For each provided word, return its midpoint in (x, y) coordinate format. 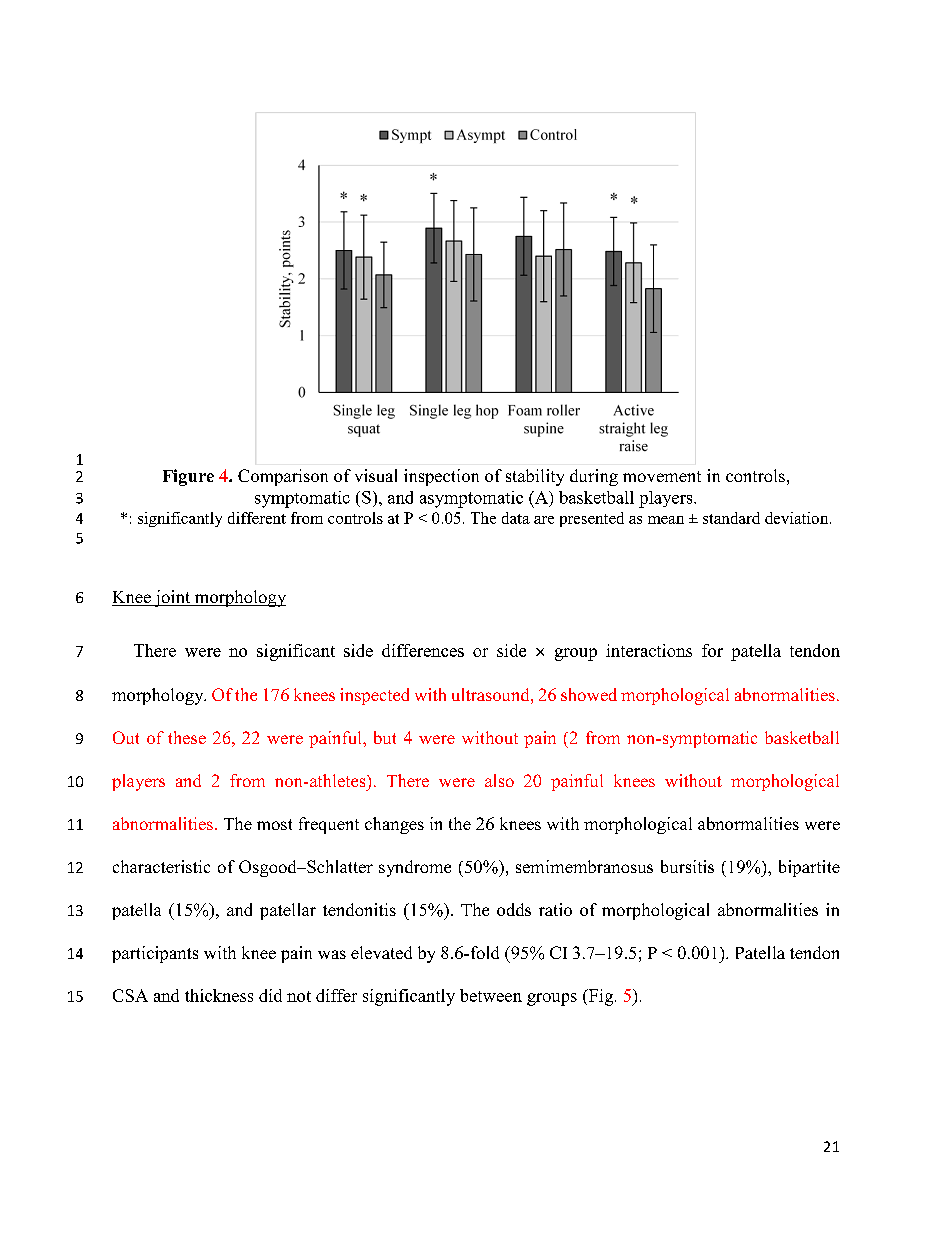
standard (731, 518)
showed (589, 694)
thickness (219, 995)
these (187, 737)
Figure (188, 477)
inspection (441, 477)
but (385, 737)
